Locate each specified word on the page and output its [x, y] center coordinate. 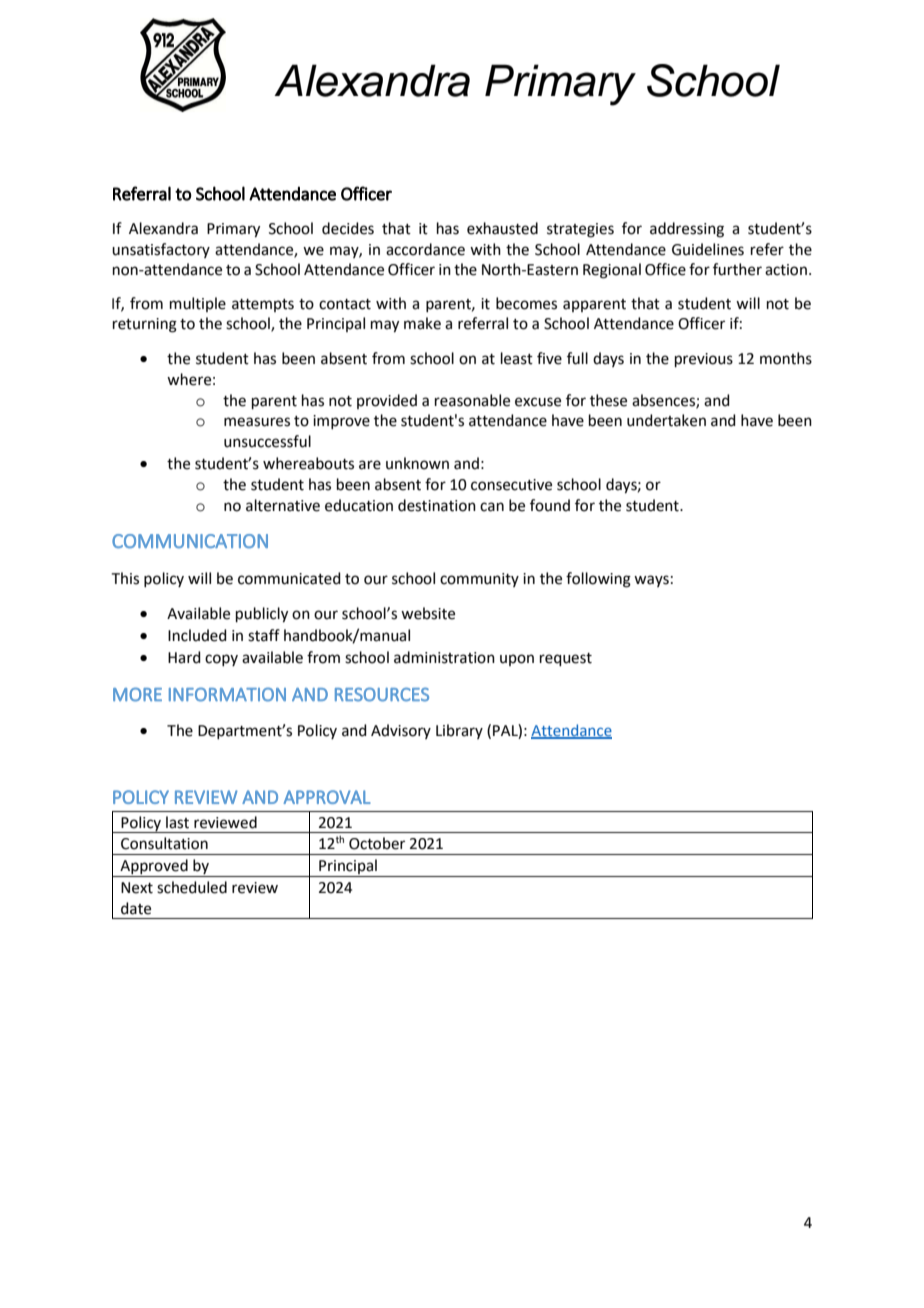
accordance [425, 249]
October [377, 843]
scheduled [192, 887]
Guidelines [708, 249]
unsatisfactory [161, 250]
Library [459, 731]
